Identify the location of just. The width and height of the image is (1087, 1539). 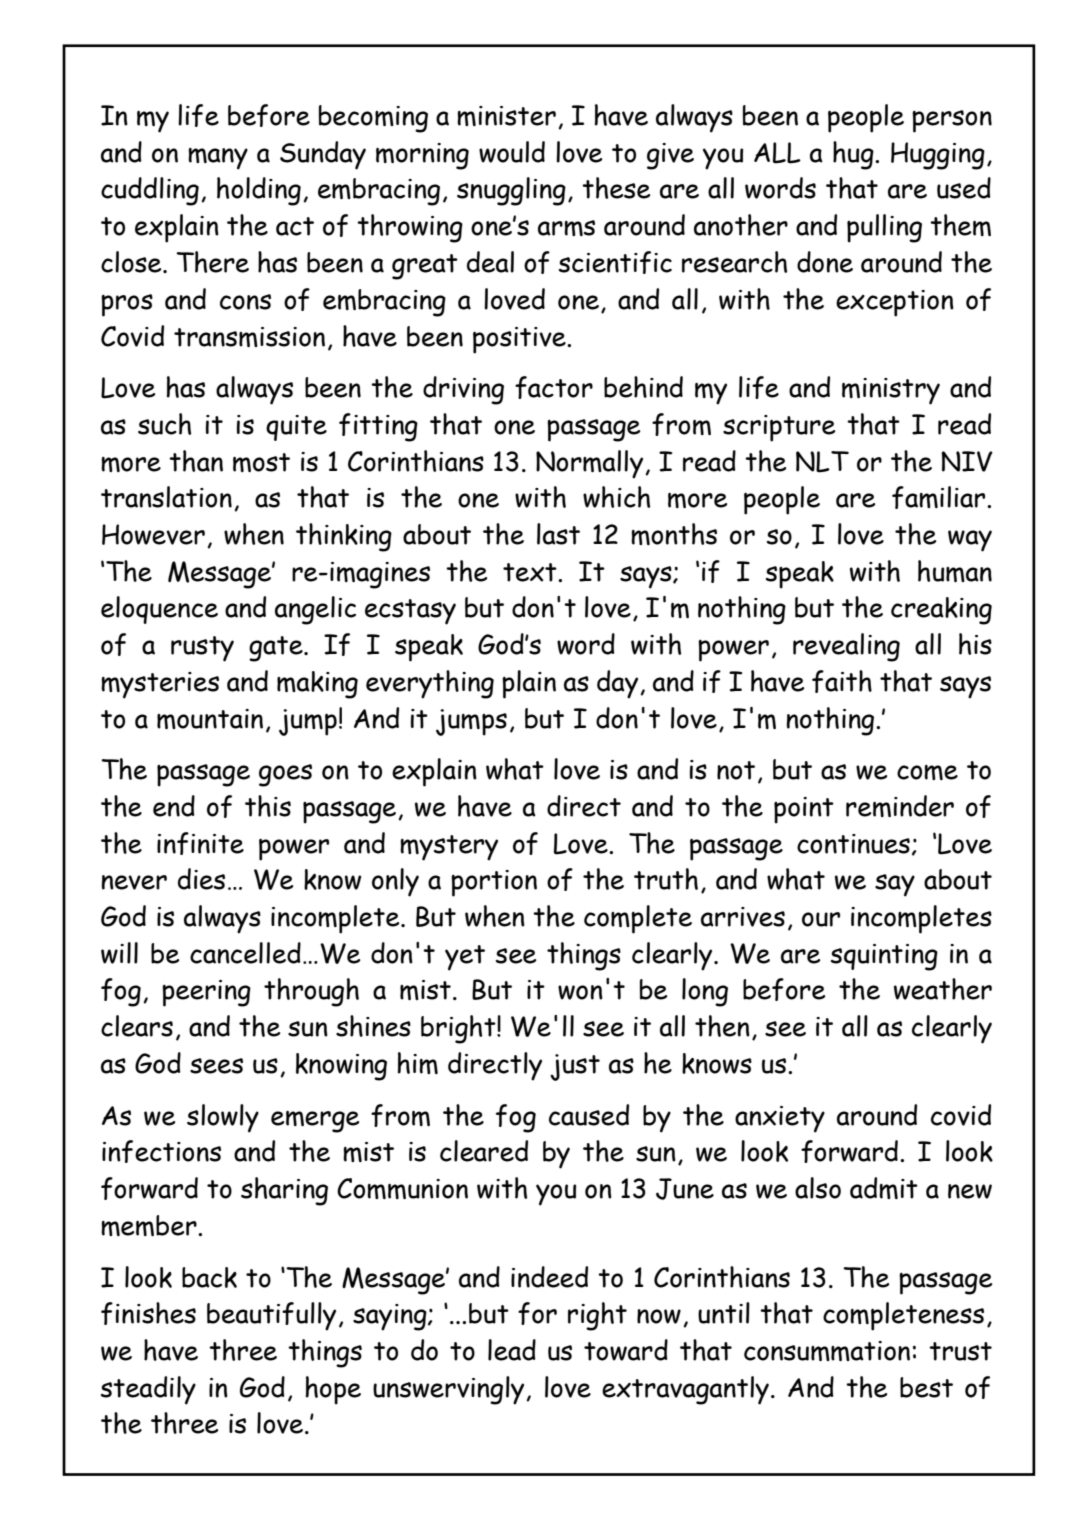
(575, 1067).
